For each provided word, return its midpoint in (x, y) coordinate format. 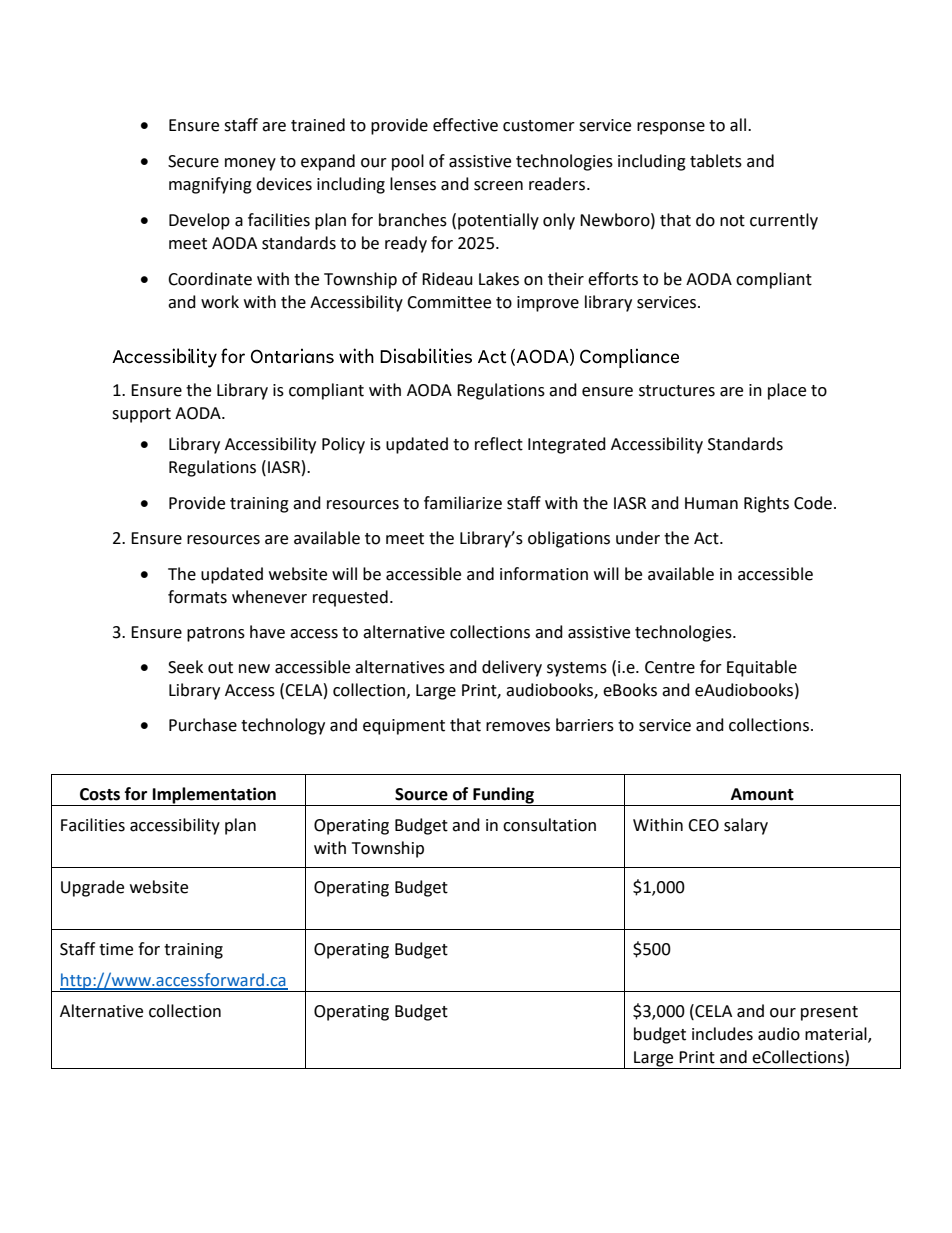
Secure (193, 161)
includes (722, 1034)
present (829, 1013)
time (116, 949)
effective (465, 125)
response (671, 128)
